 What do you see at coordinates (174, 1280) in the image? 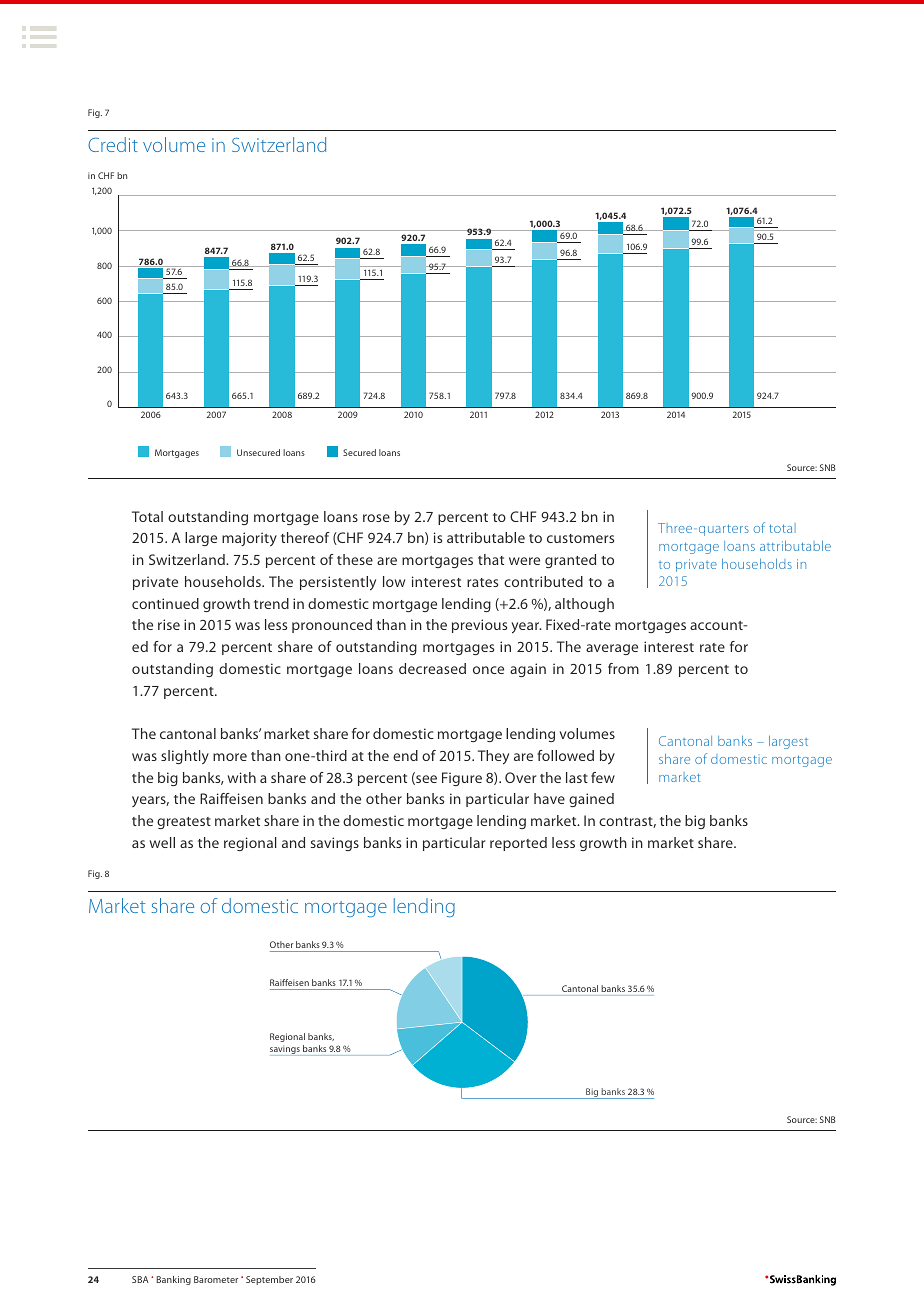
I see `Banking` at bounding box center [174, 1280].
